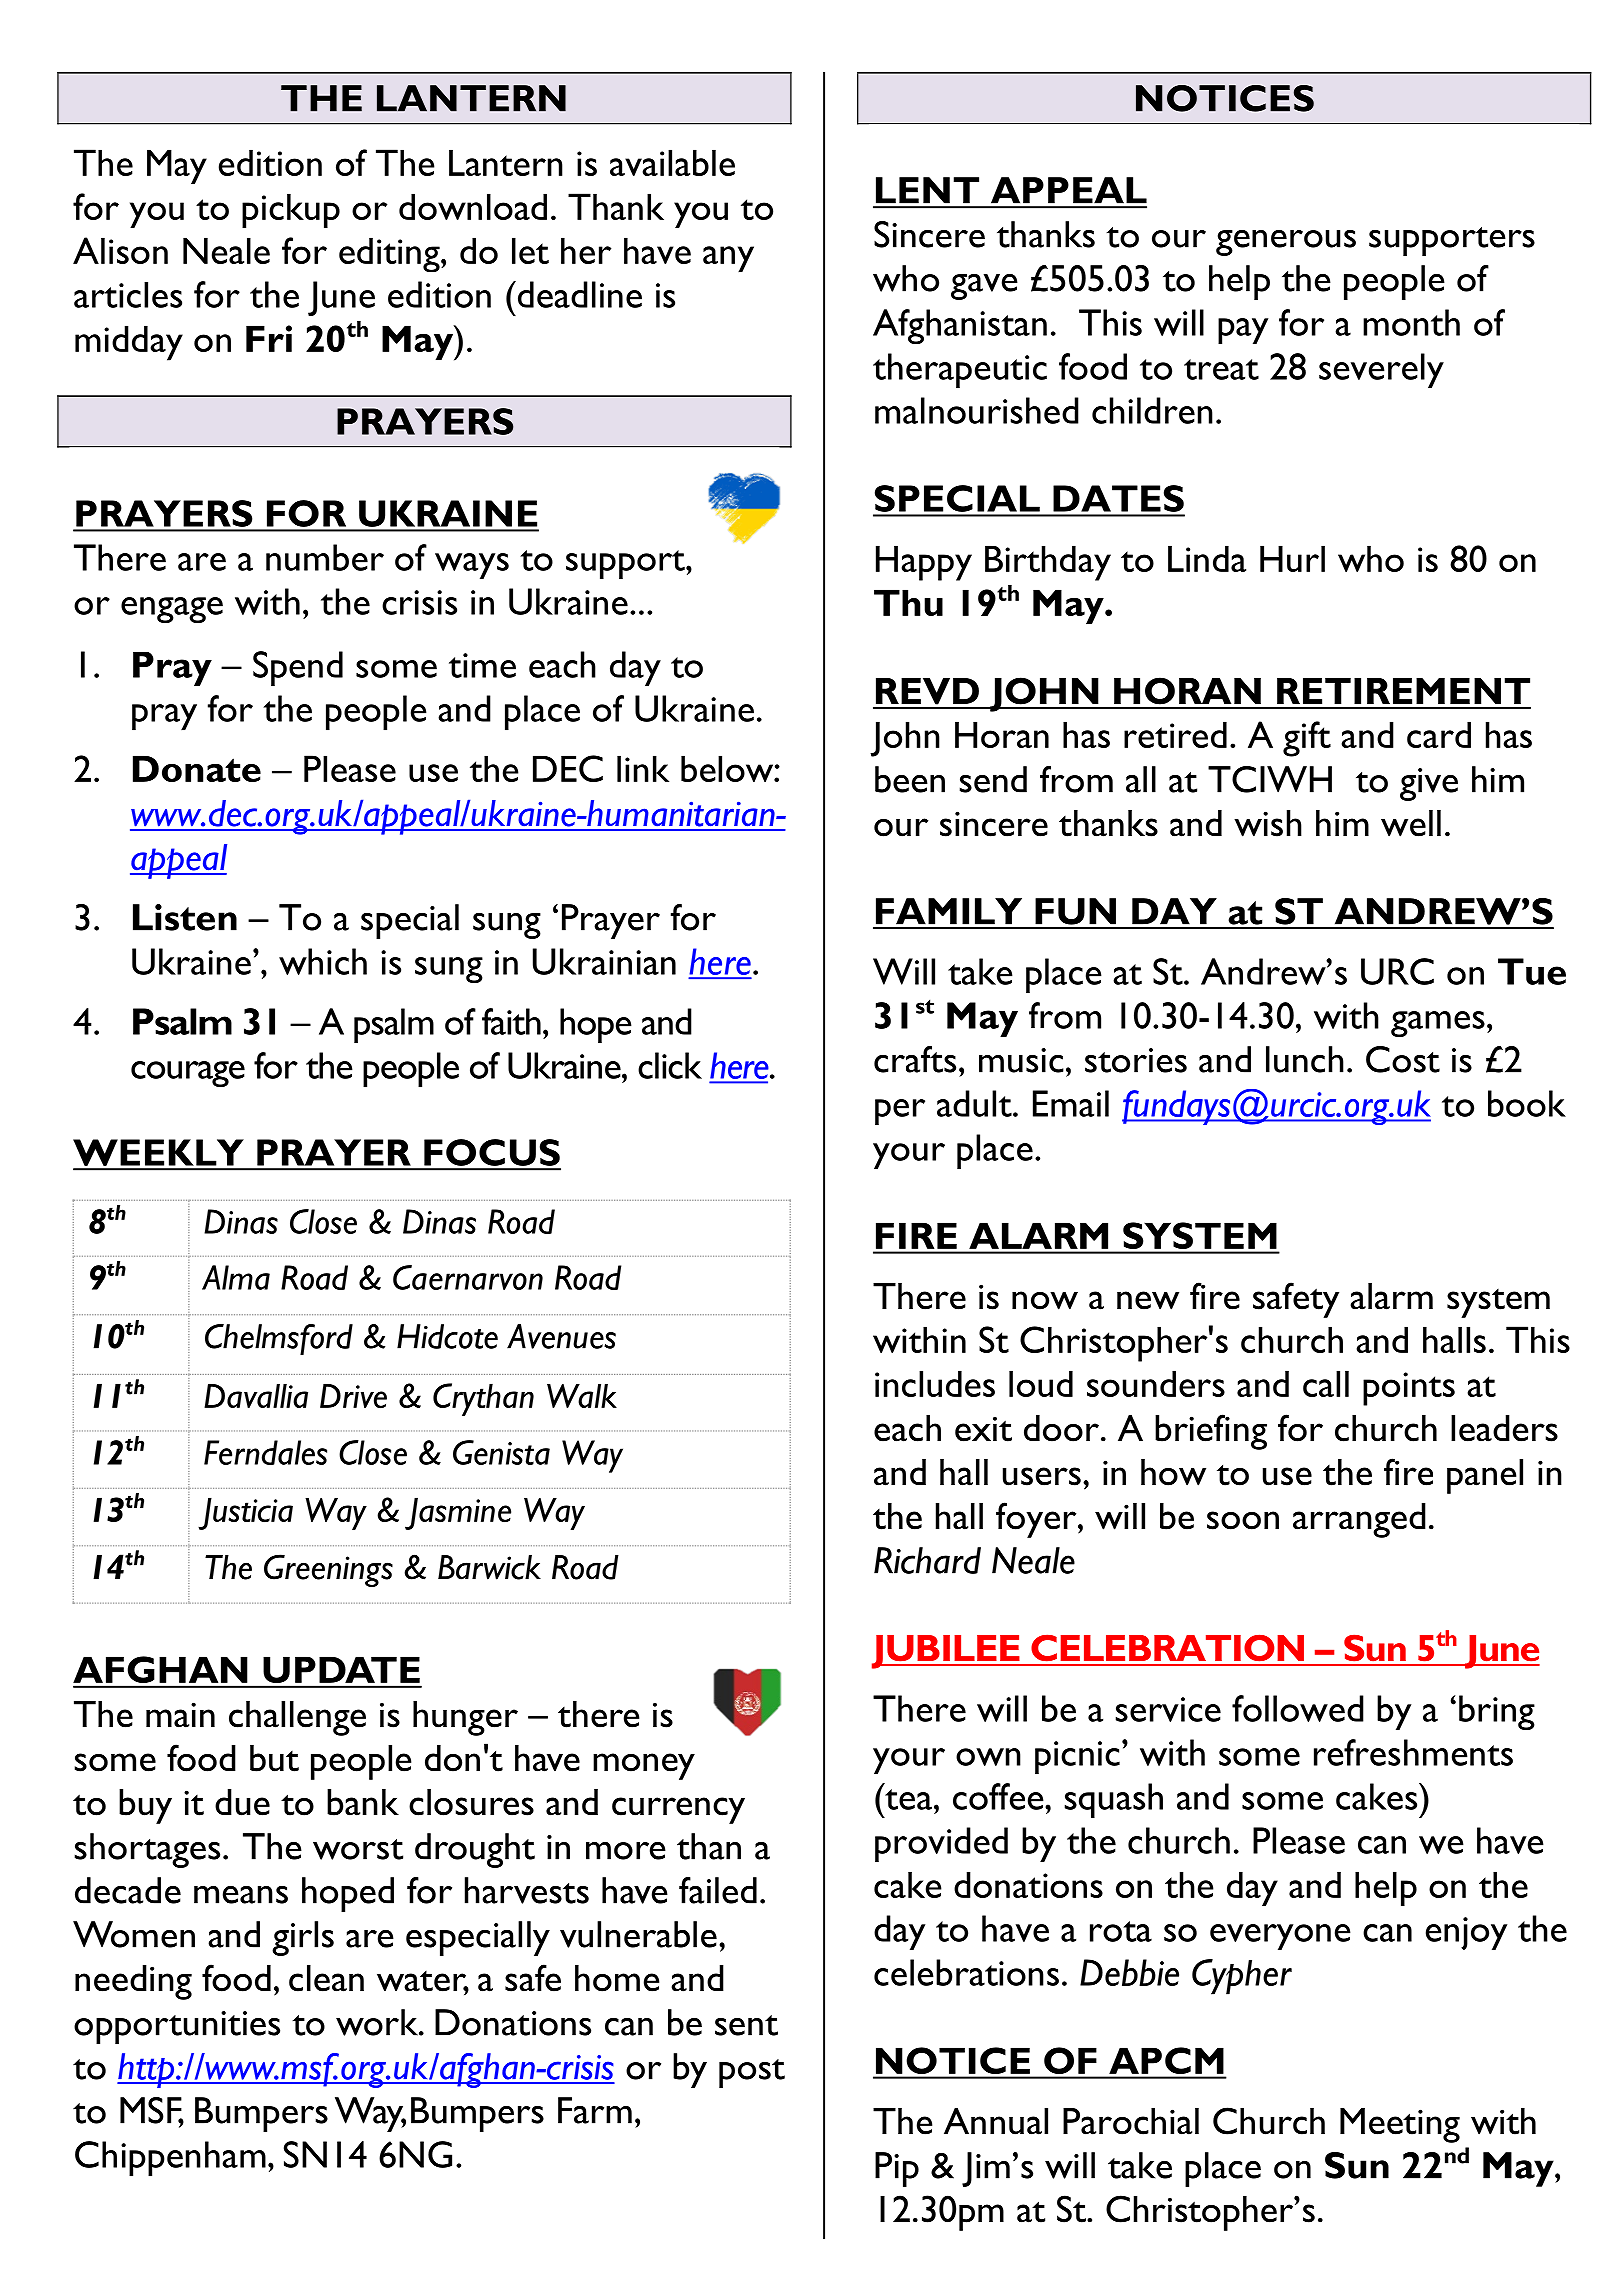  I want to click on adult, so click(975, 1103).
